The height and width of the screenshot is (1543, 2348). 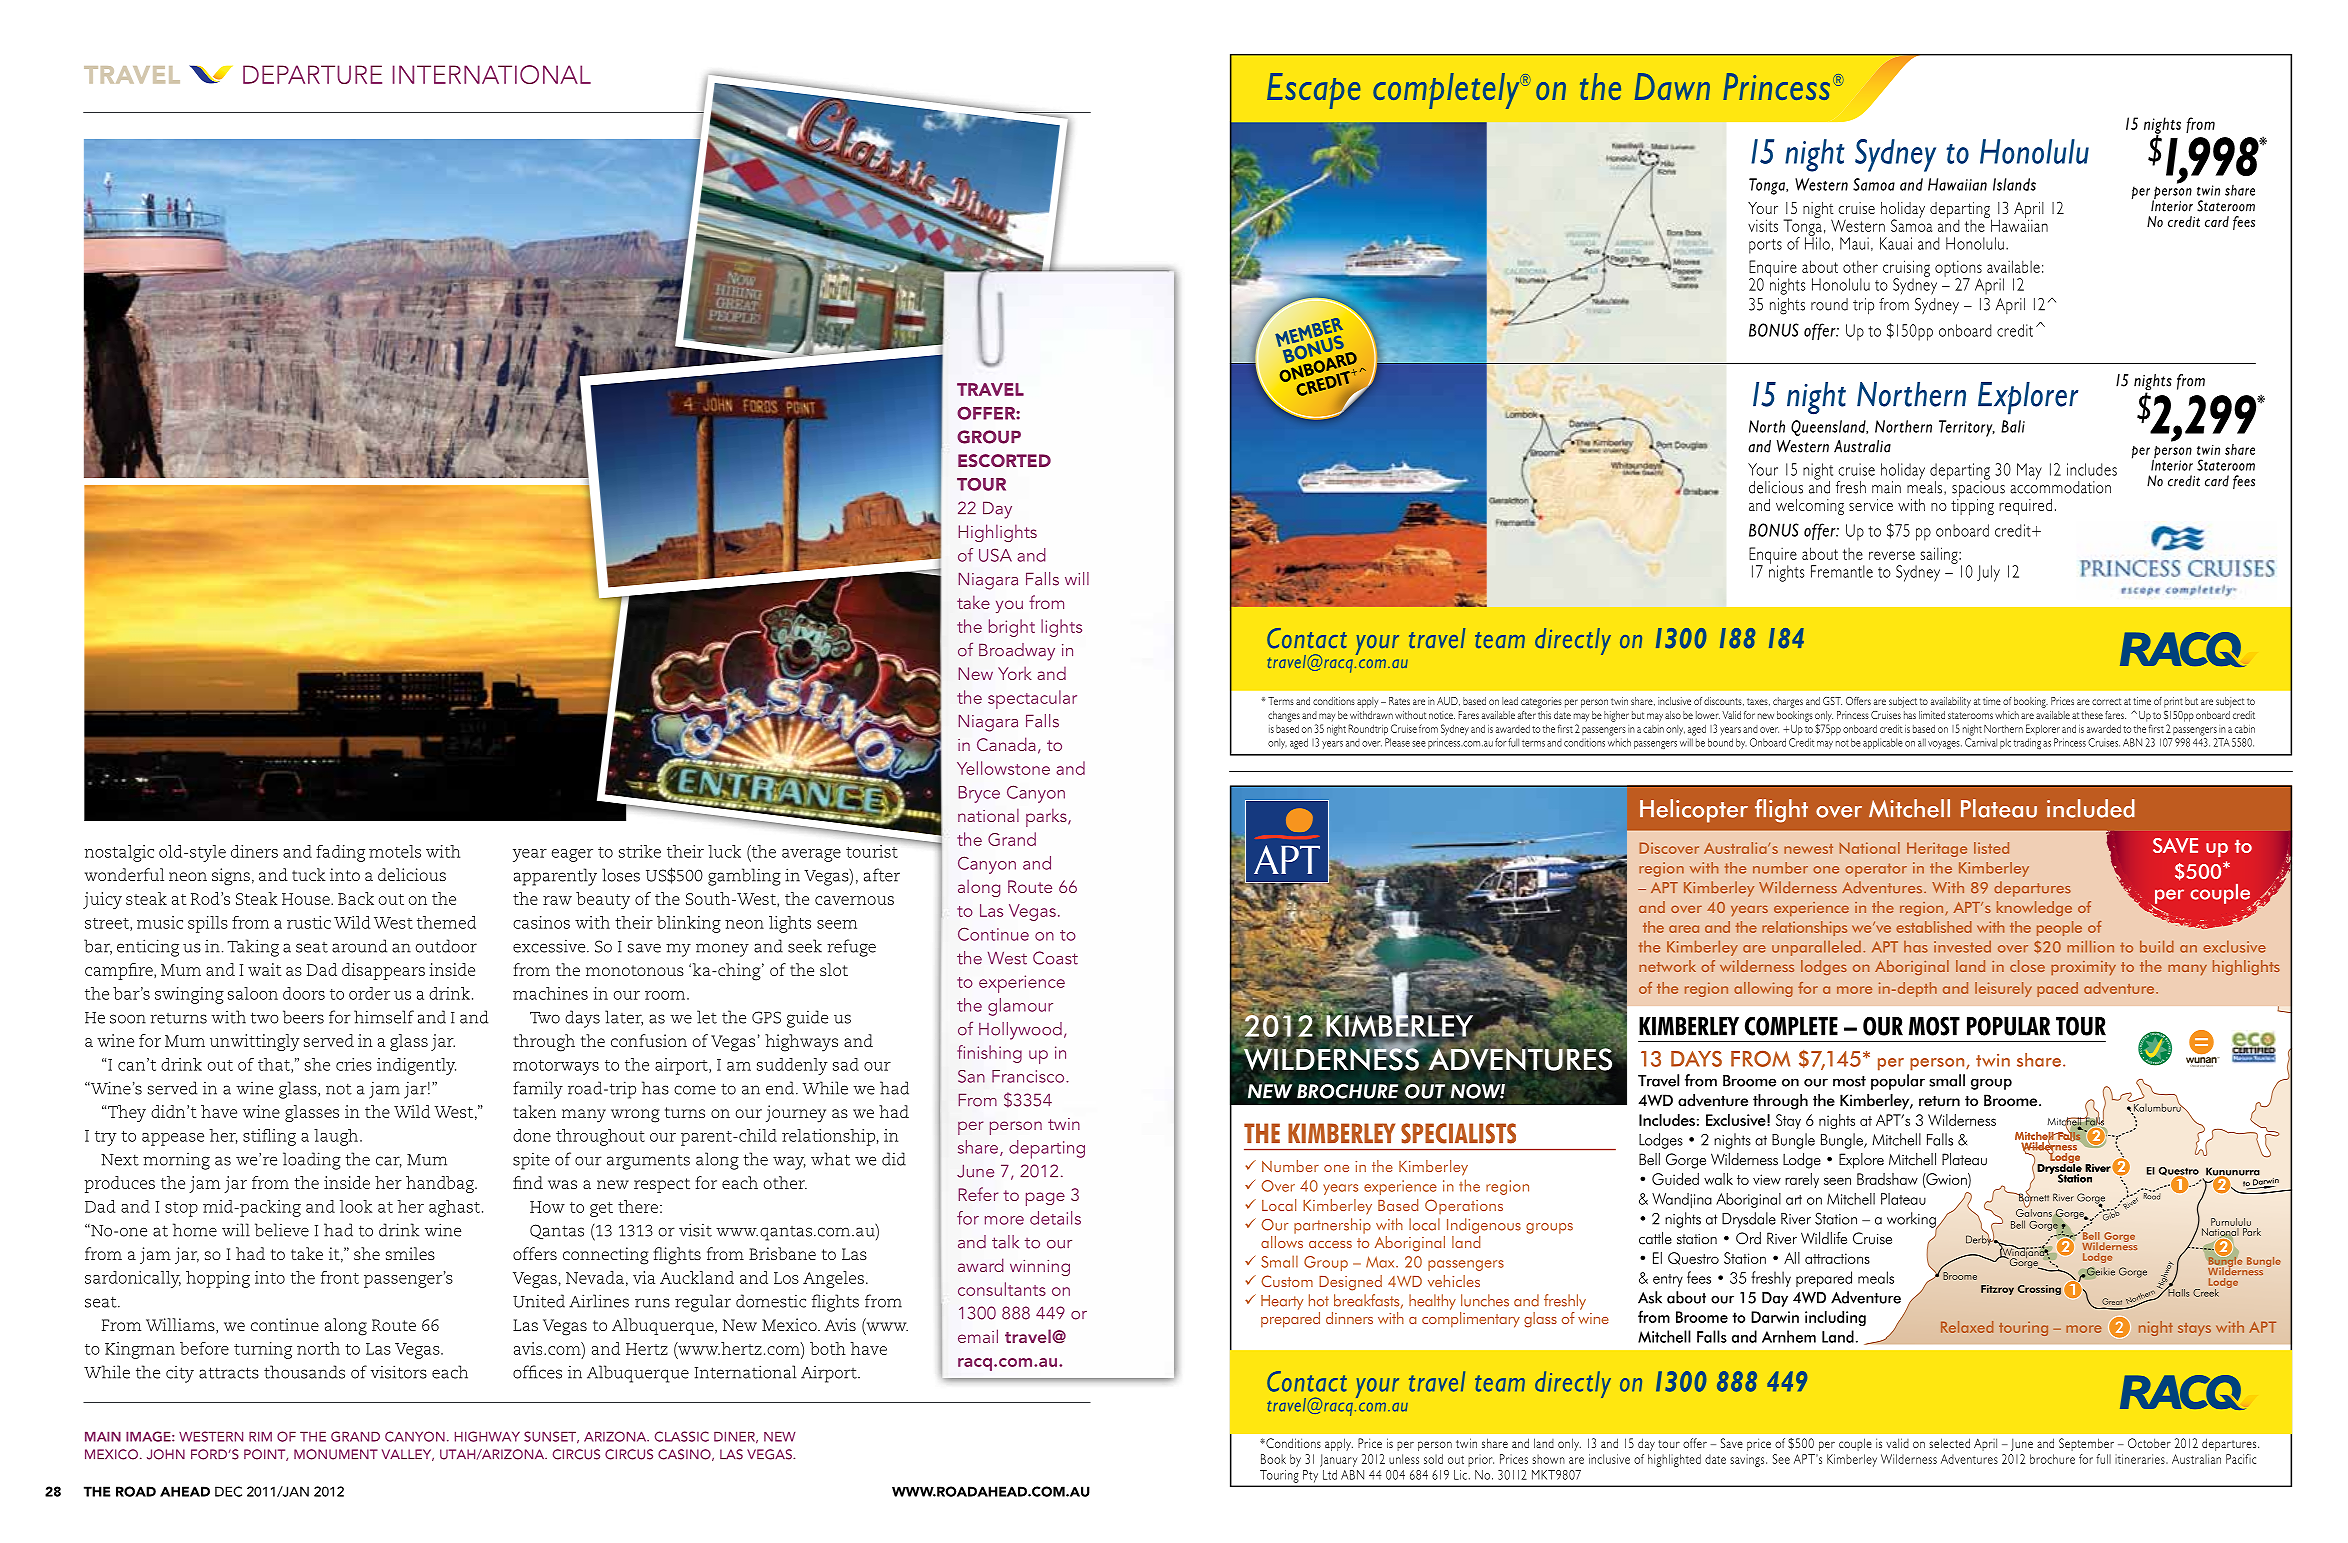 I want to click on York, so click(x=1015, y=673).
